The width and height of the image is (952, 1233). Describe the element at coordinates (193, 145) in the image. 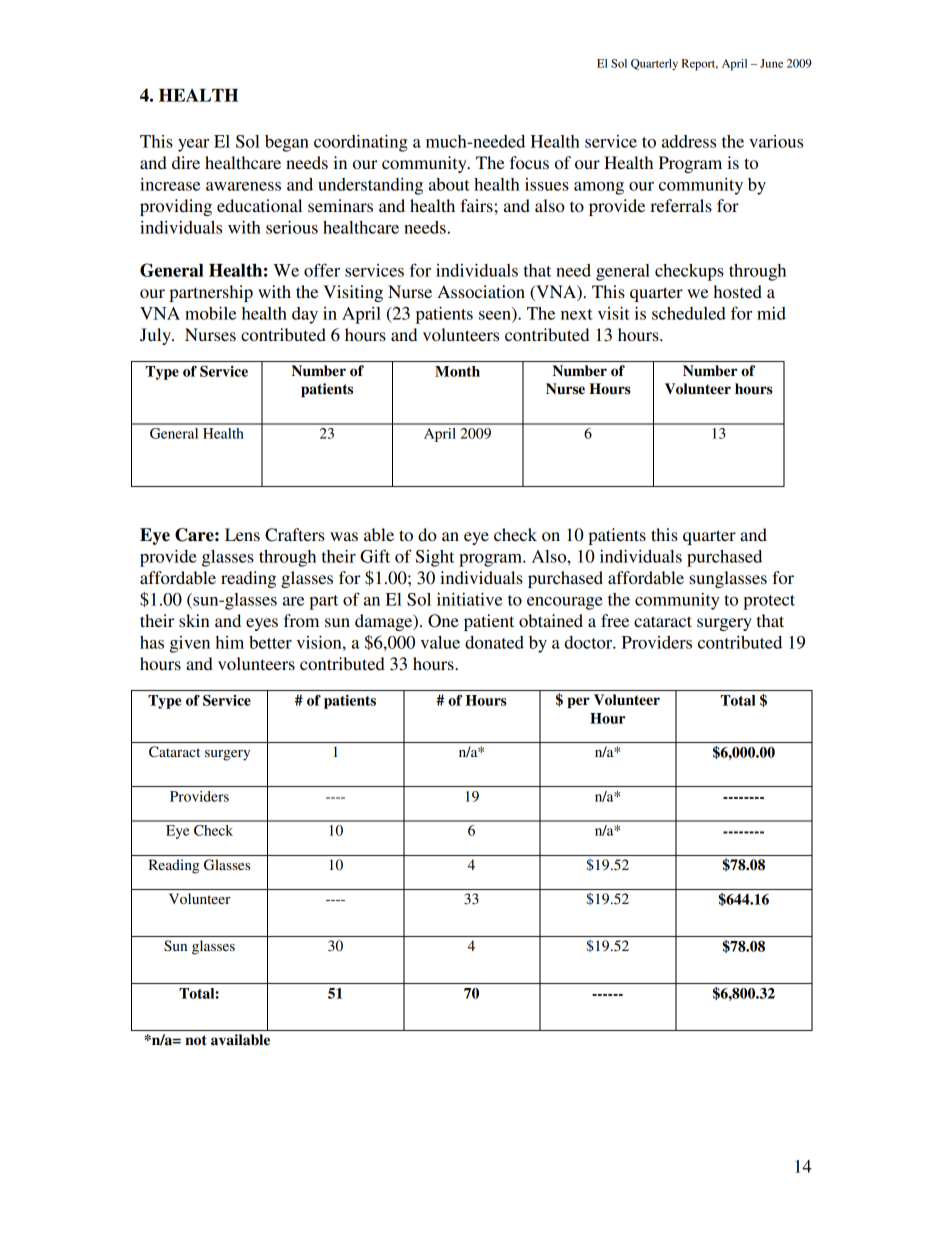

I see `year` at that location.
